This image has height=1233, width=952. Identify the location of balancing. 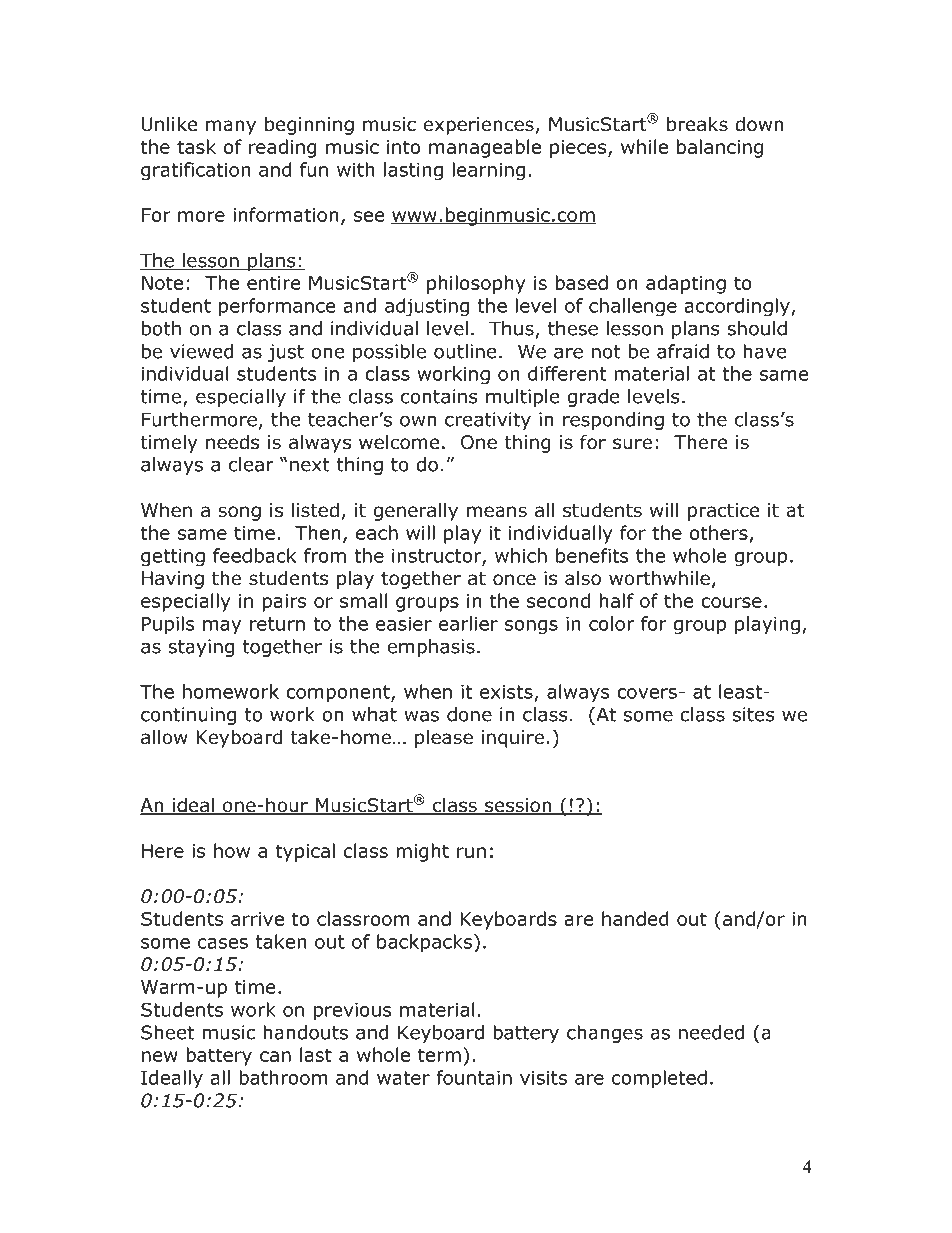
(720, 148).
